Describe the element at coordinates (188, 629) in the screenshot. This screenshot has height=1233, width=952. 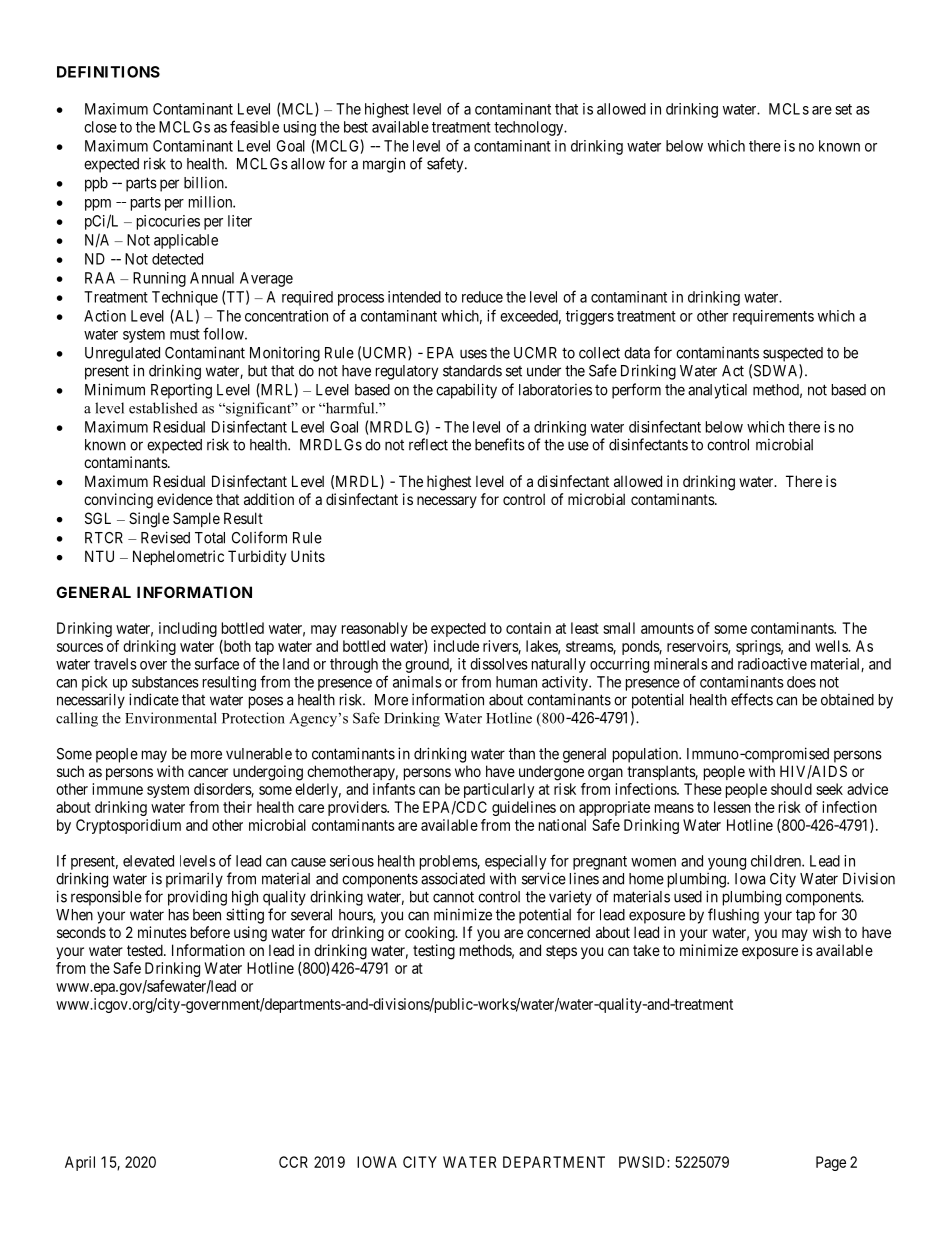
I see `including` at that location.
